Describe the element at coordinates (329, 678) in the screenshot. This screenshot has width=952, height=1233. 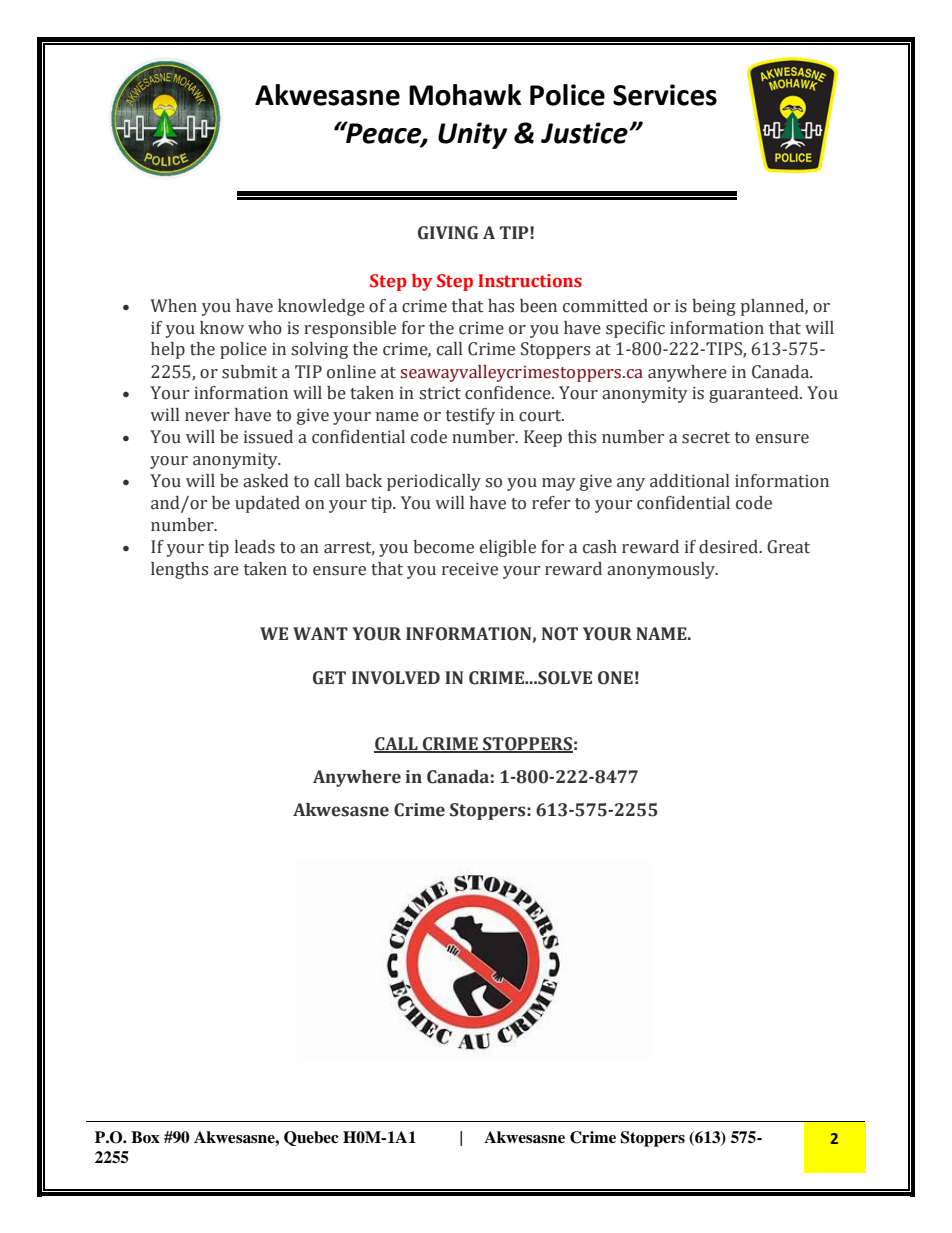
I see `GET` at that location.
